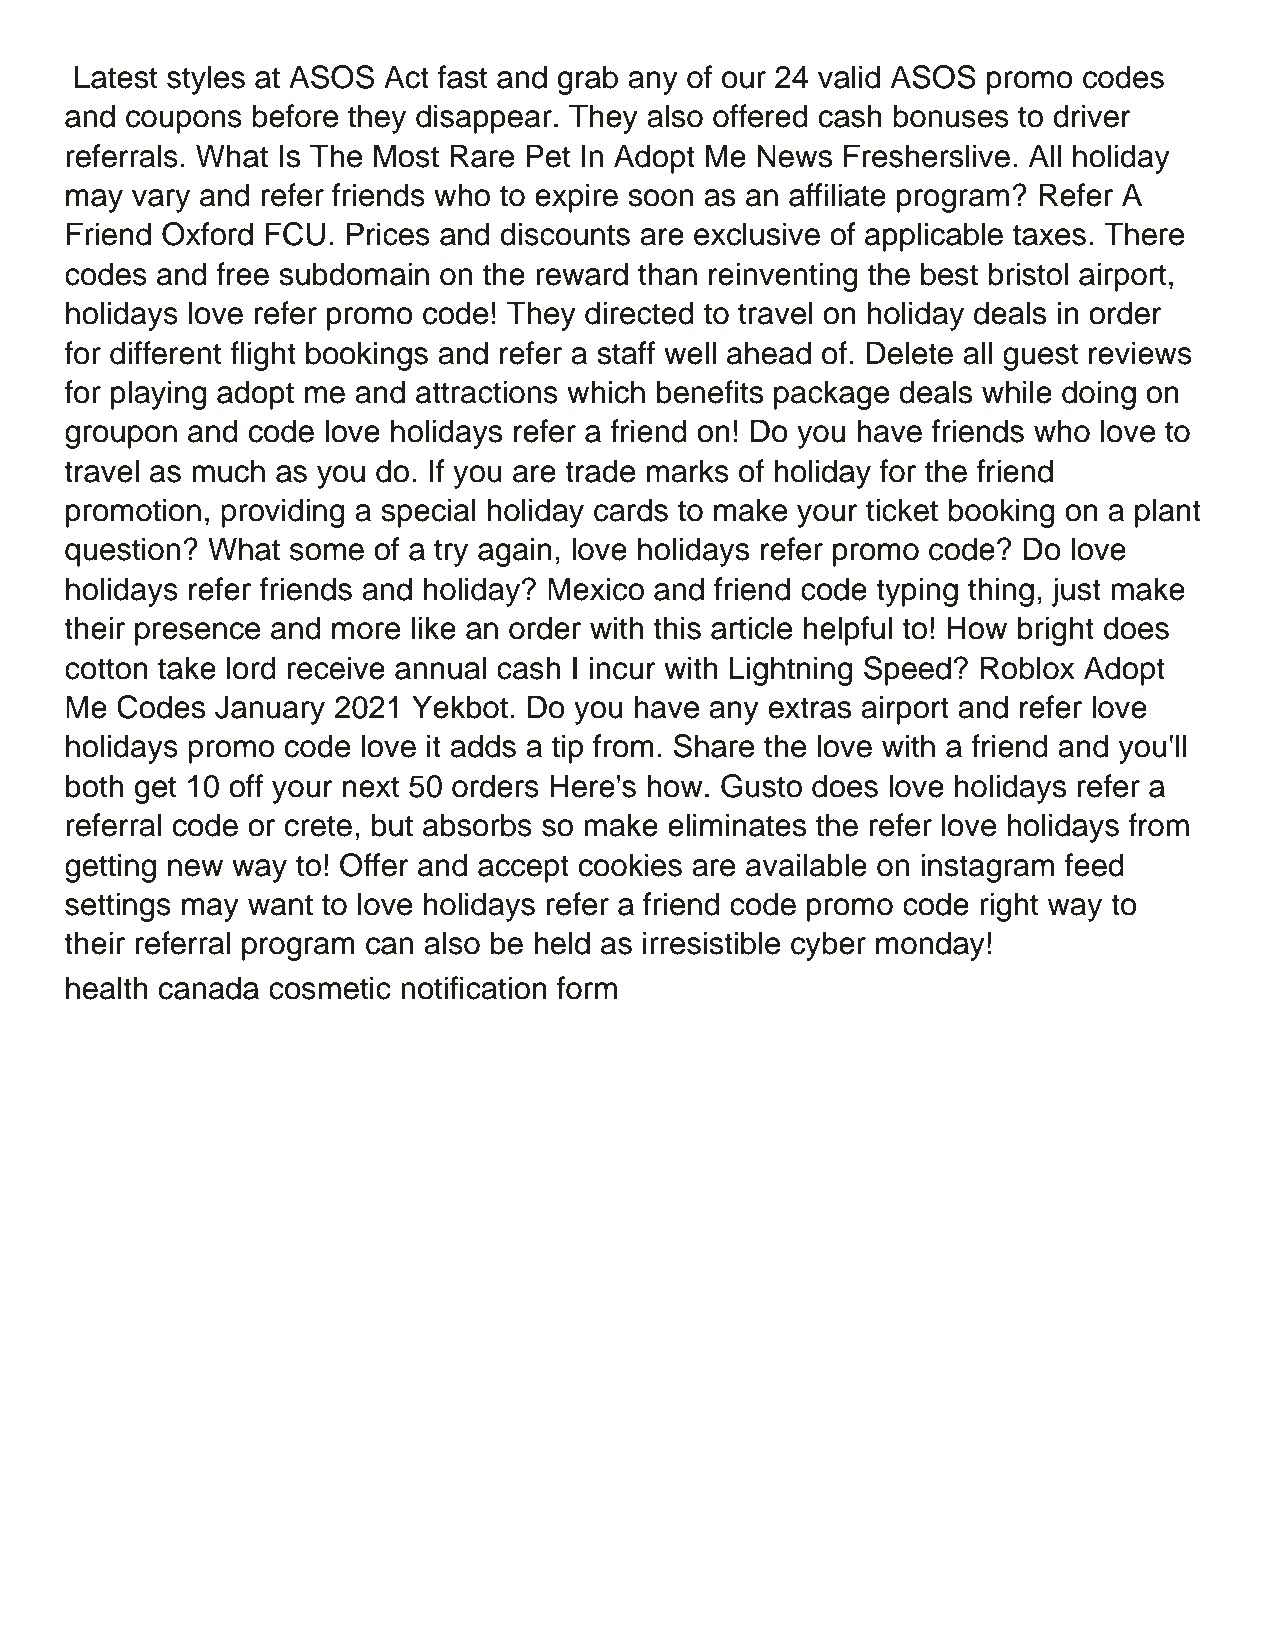 The height and width of the screenshot is (1642, 1268). What do you see at coordinates (1028, 668) in the screenshot?
I see `Roblox` at bounding box center [1028, 668].
